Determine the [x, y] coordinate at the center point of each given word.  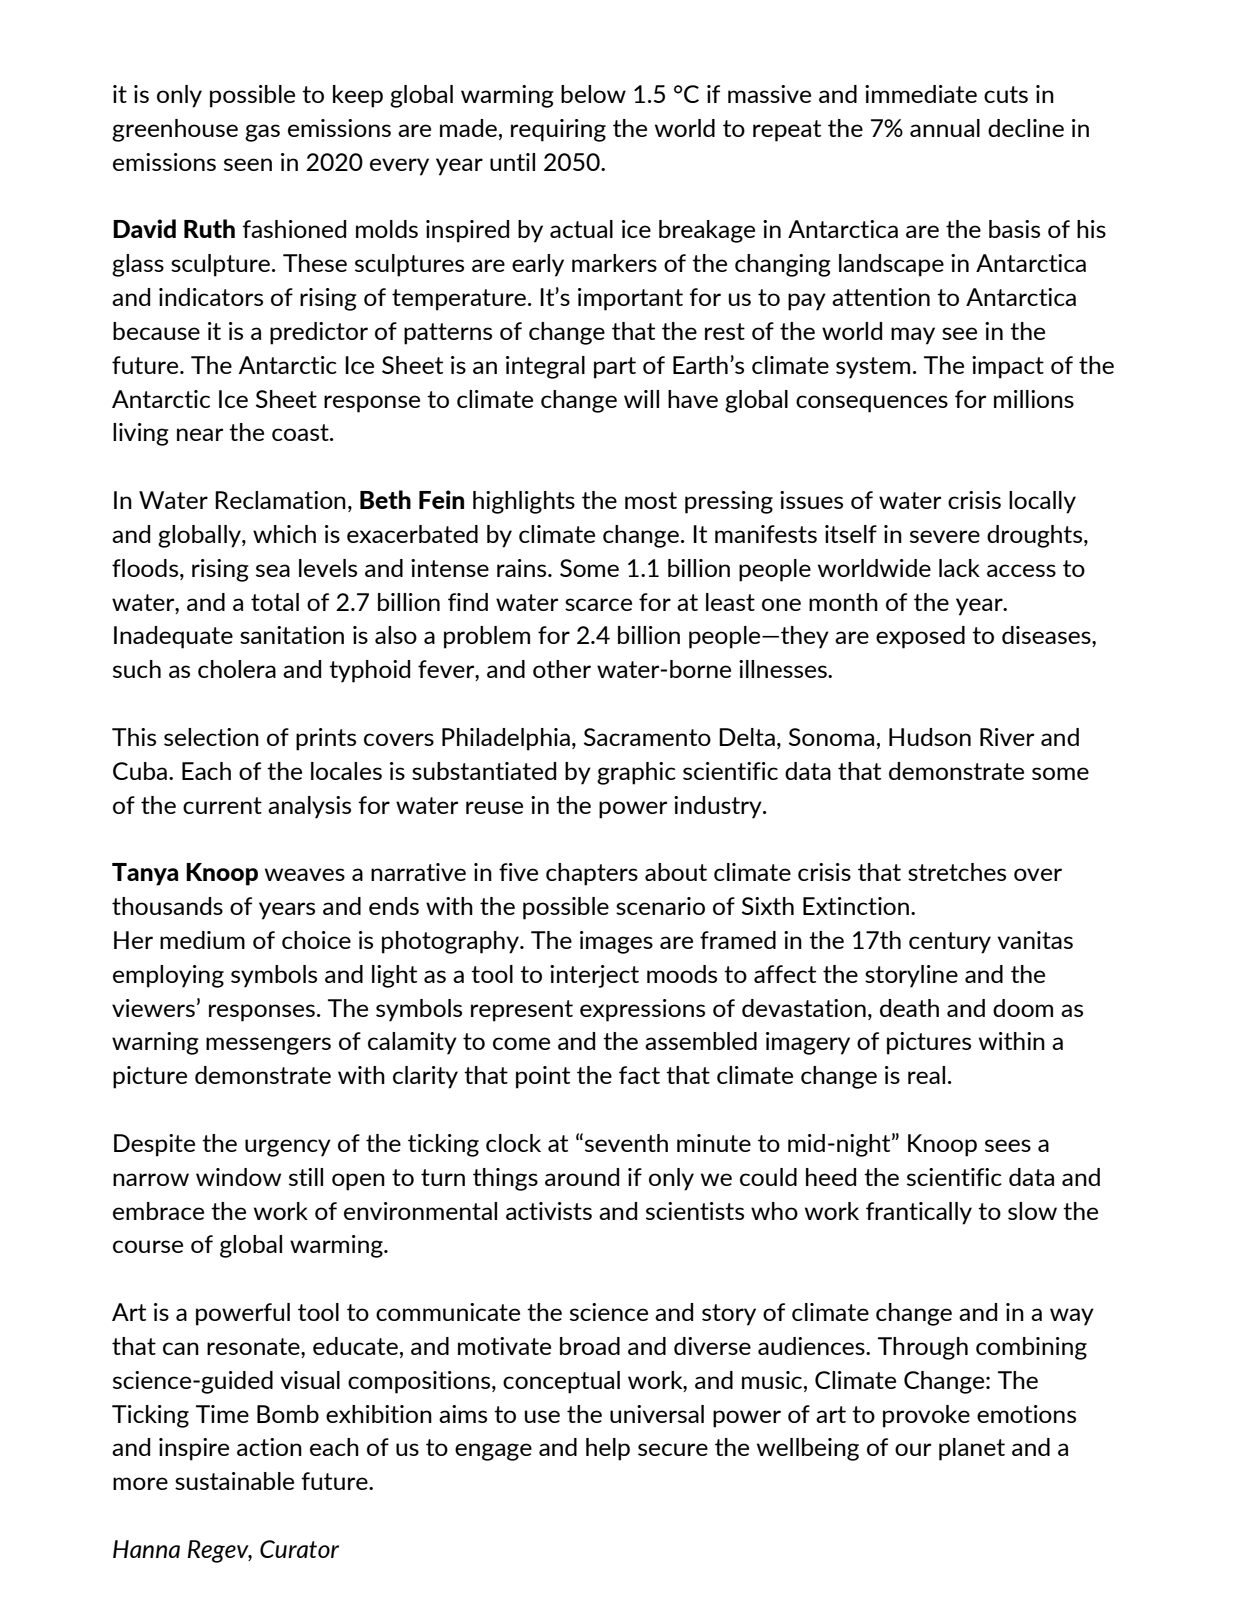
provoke [926, 1416]
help [608, 1449]
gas [262, 133]
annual [945, 128]
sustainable [234, 1481]
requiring [558, 130]
